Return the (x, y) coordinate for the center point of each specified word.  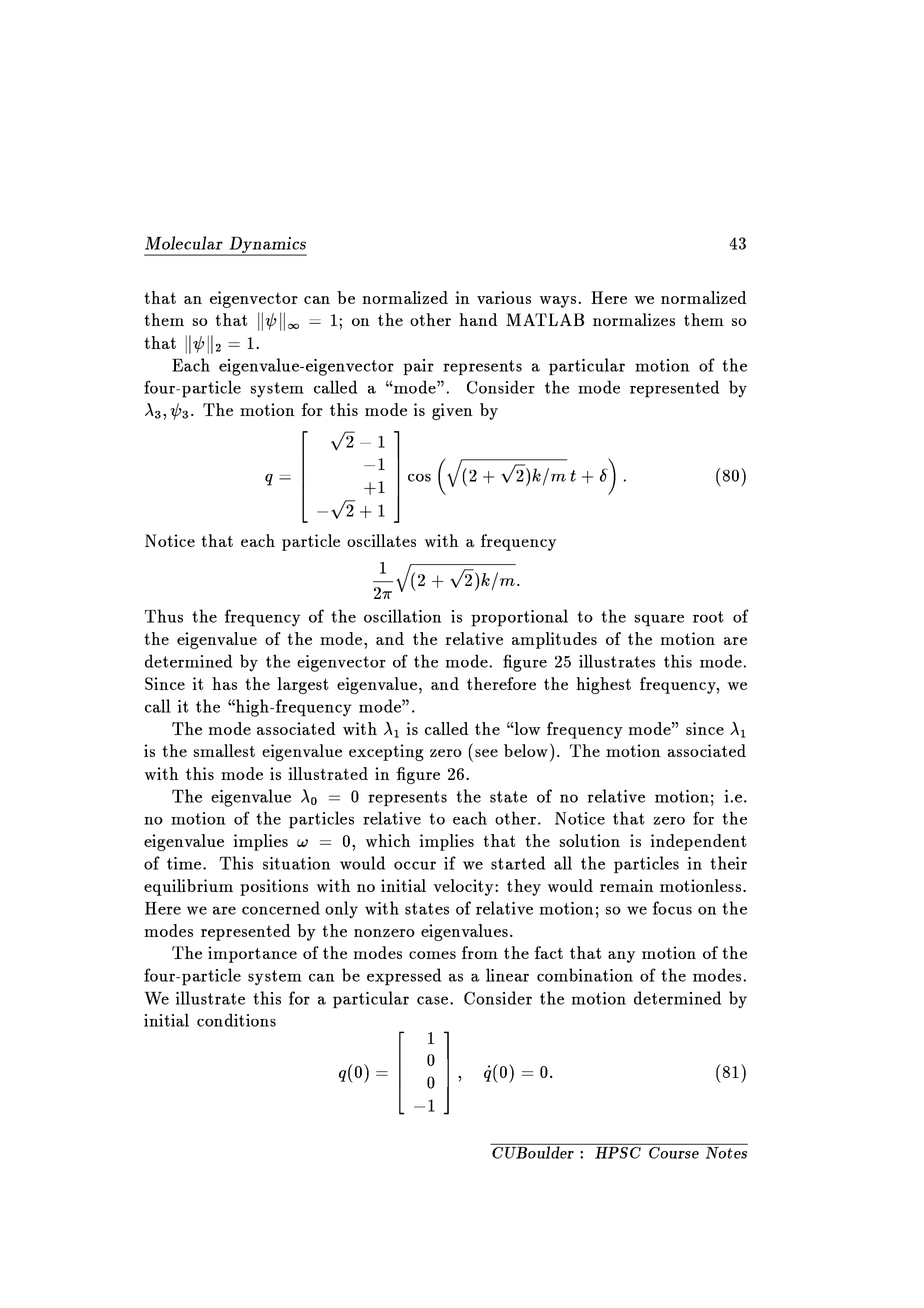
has (224, 683)
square (659, 621)
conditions (236, 1020)
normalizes (634, 319)
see (486, 753)
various (504, 297)
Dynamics (267, 246)
